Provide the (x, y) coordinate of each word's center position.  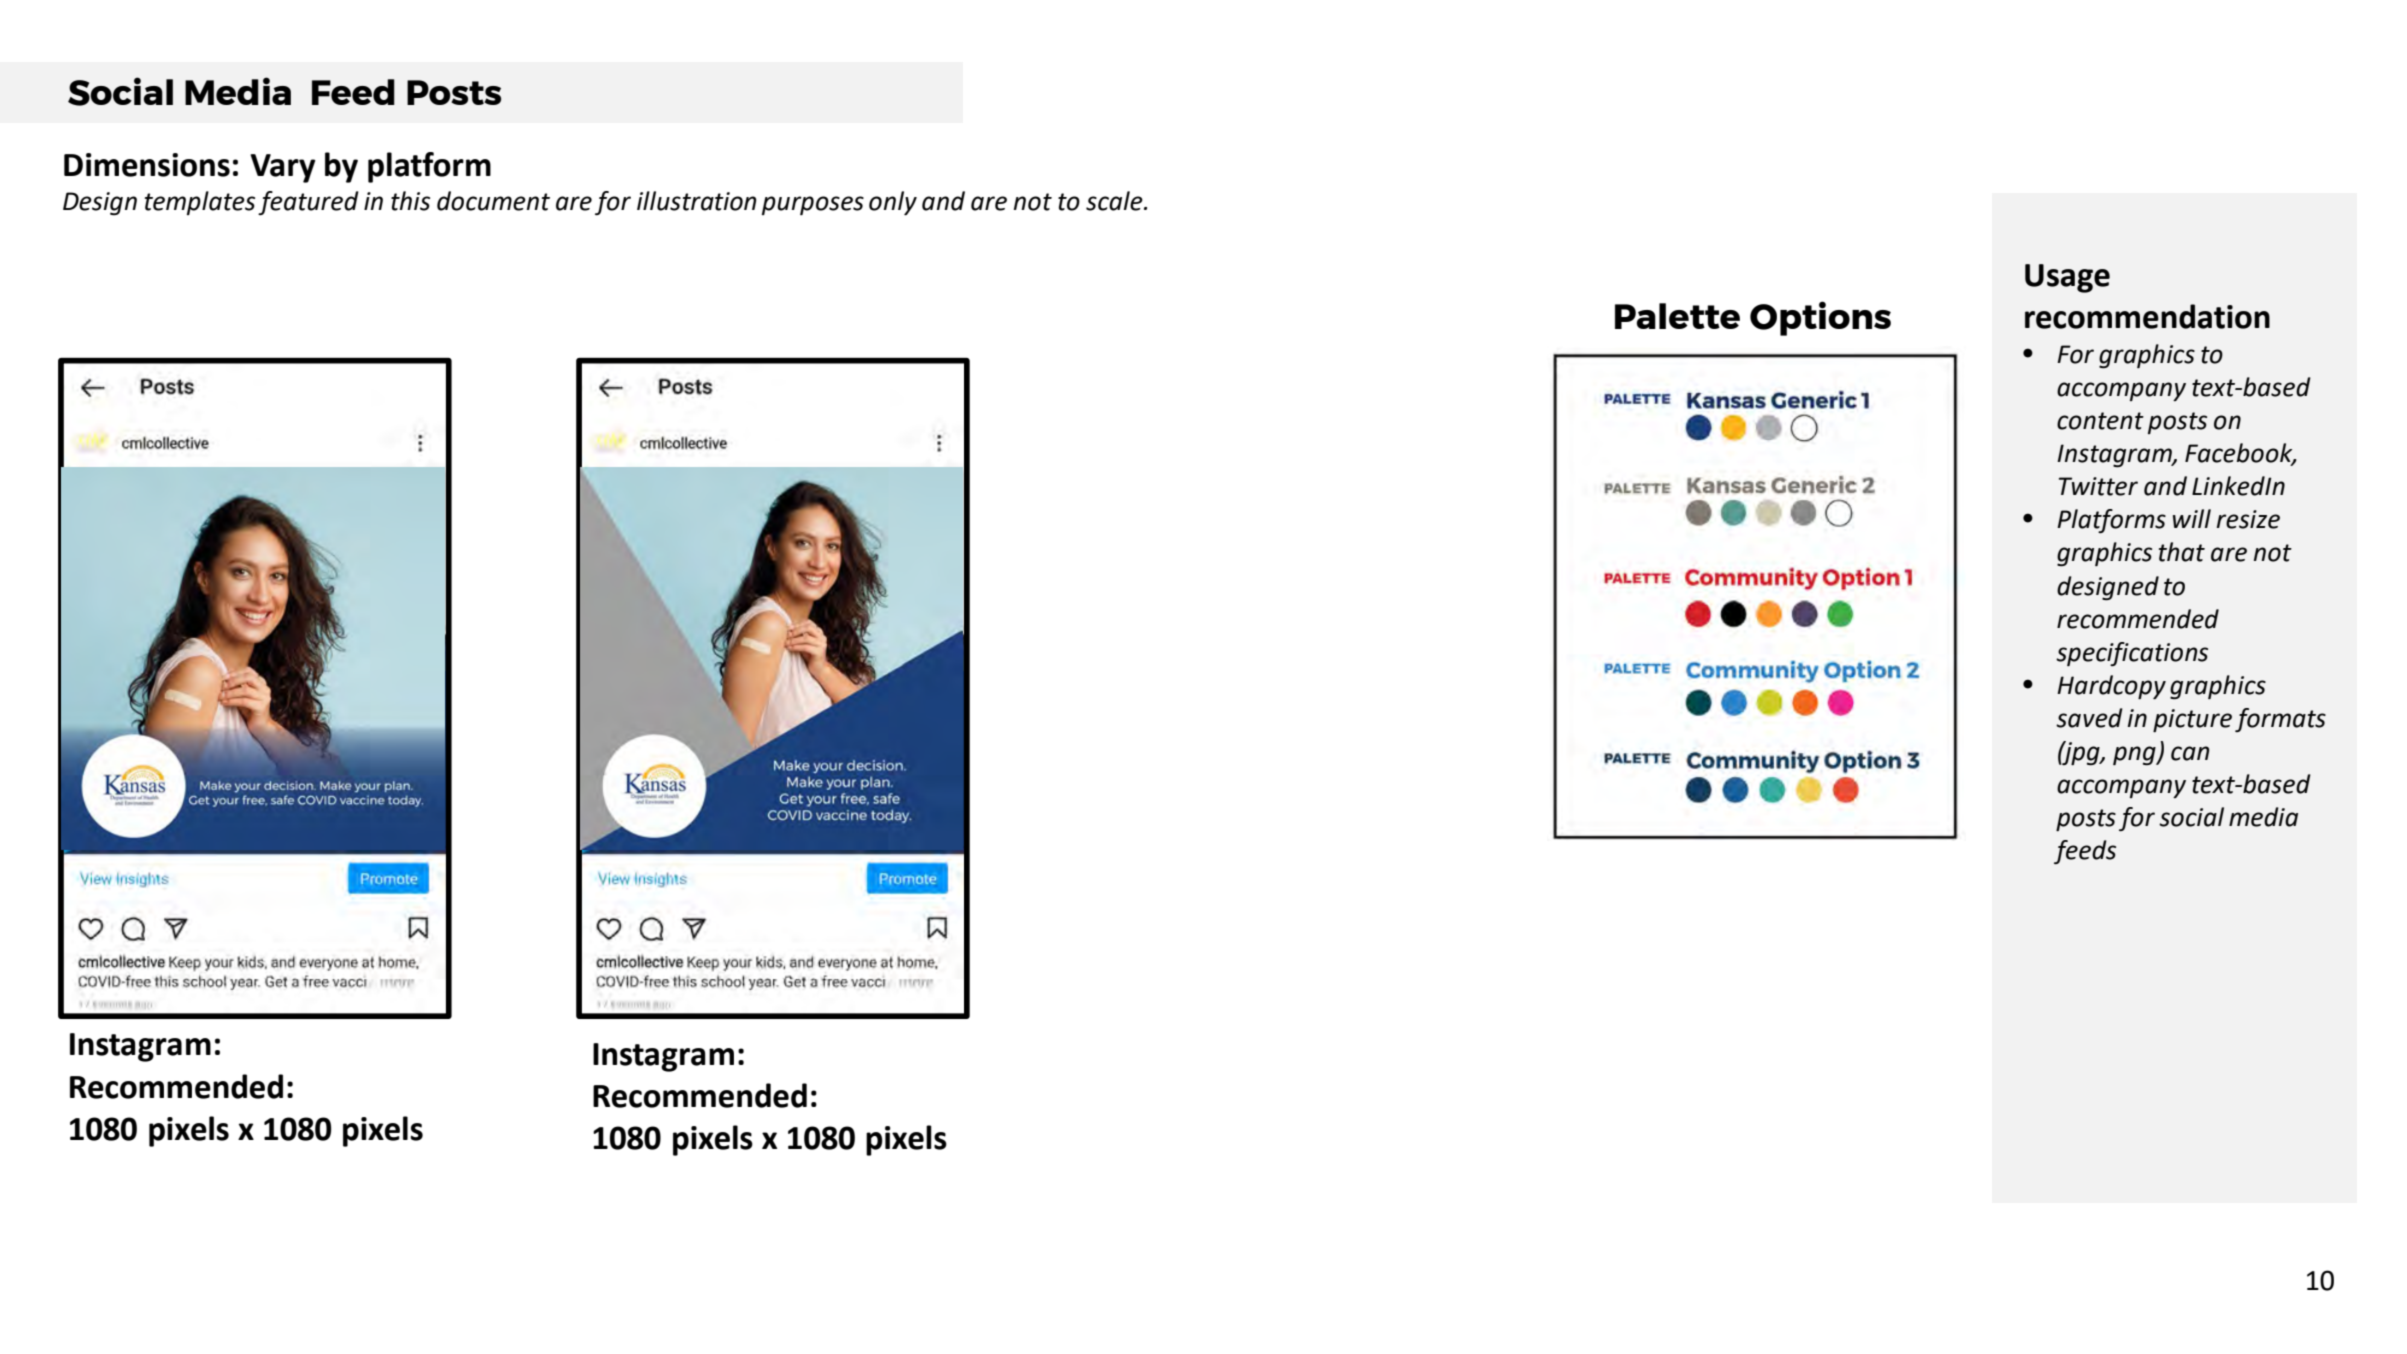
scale (1115, 201)
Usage (2067, 278)
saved (2089, 718)
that (2182, 552)
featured (308, 203)
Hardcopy (2111, 687)
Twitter (2098, 486)
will (2192, 518)
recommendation (2147, 316)
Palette (1677, 316)
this (410, 201)
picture (2192, 720)
